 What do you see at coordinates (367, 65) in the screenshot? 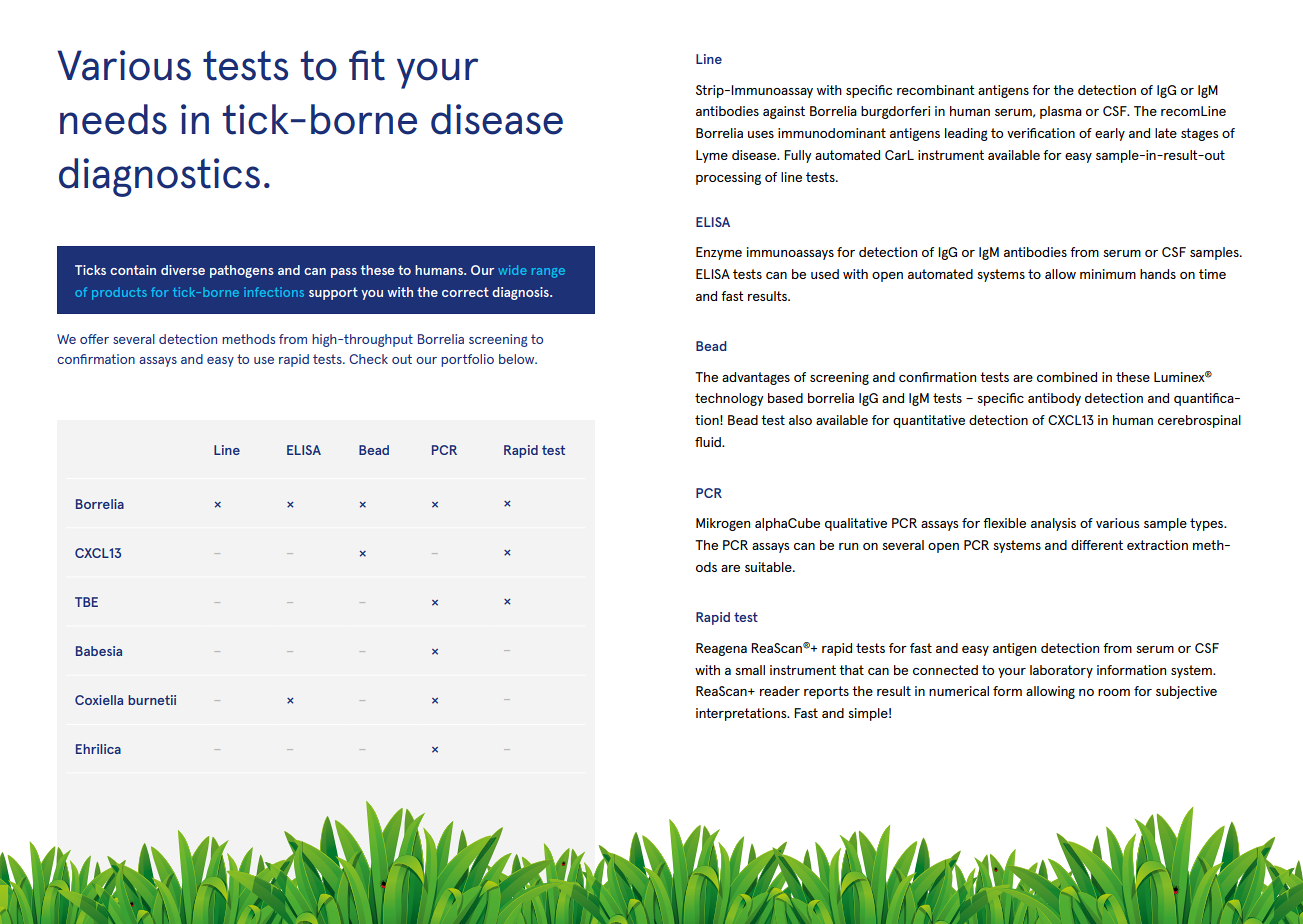
I see `fit` at bounding box center [367, 65].
